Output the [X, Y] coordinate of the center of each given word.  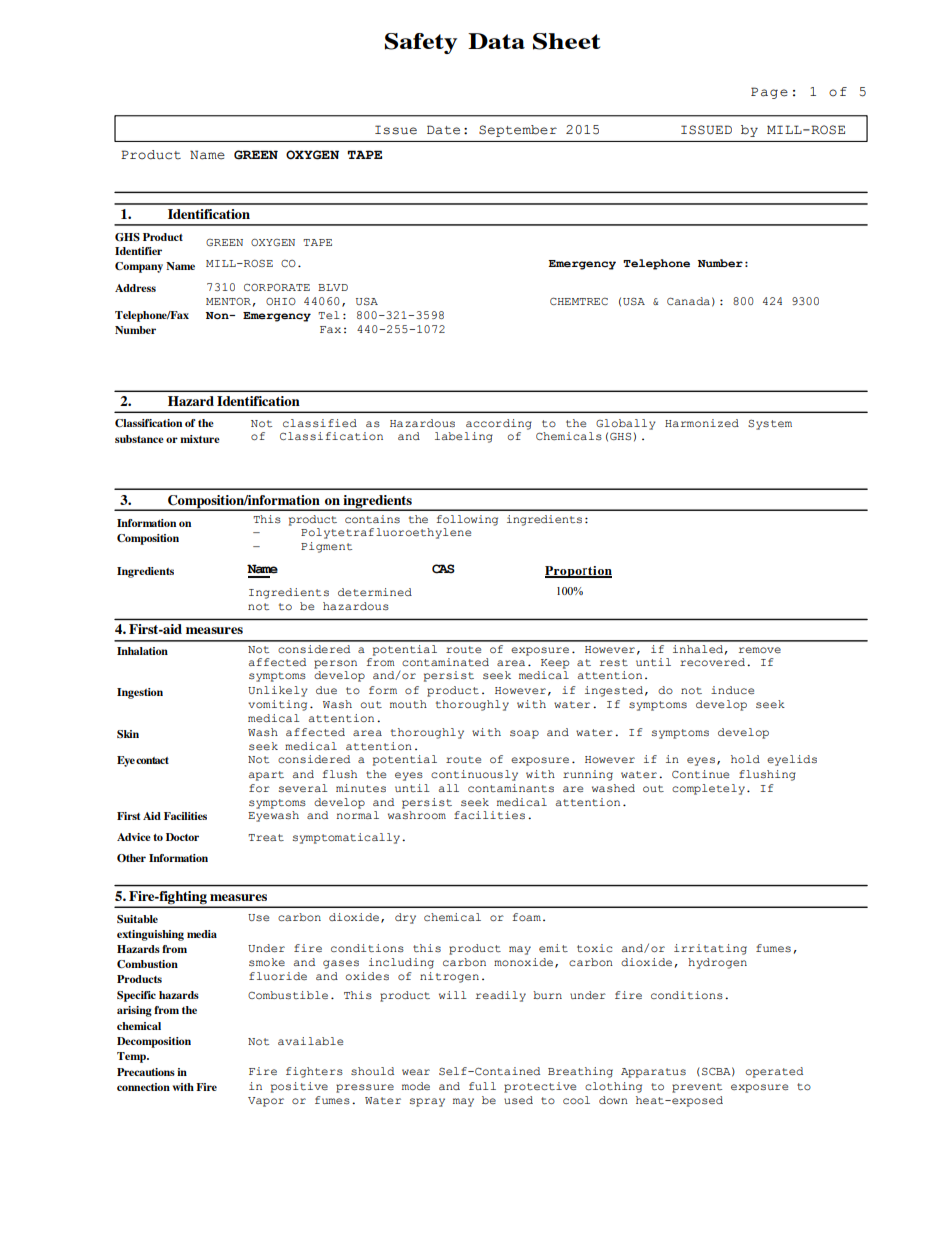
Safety [421, 43]
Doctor [182, 837]
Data [496, 41]
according [499, 424]
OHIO [281, 301]
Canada [688, 301]
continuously [474, 775]
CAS [443, 569]
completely [708, 789]
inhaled [698, 649]
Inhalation [142, 651]
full [482, 1086]
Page [769, 93]
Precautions [146, 1072]
